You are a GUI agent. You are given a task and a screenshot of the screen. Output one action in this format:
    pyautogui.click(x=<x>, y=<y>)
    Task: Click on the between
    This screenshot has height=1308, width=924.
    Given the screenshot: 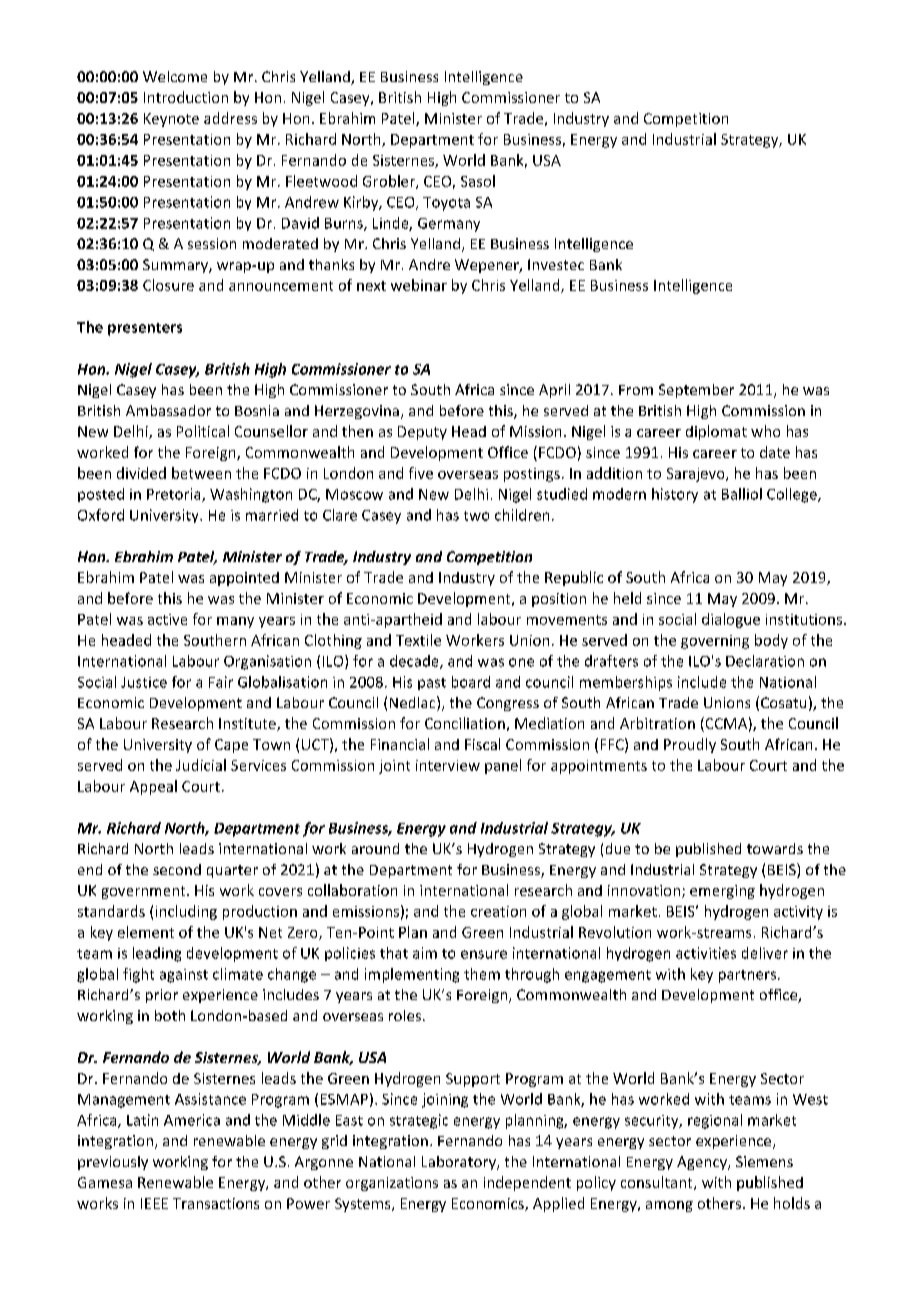 What is the action you would take?
    pyautogui.click(x=201, y=473)
